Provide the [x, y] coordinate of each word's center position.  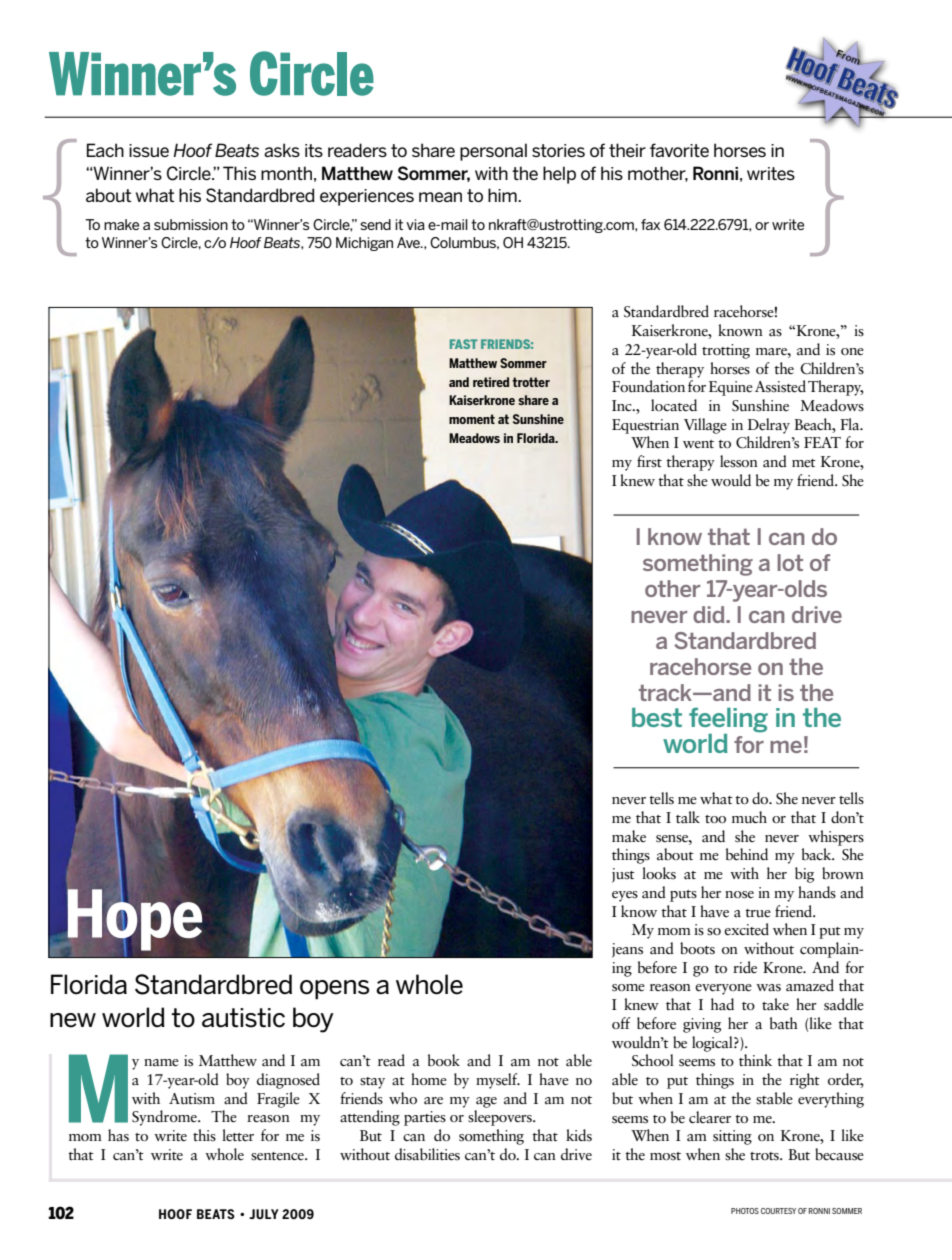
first [649, 461]
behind [747, 854]
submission [191, 224]
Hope [136, 919]
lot [790, 562]
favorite [679, 150]
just [623, 875]
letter [238, 1135]
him [503, 195]
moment [472, 419]
